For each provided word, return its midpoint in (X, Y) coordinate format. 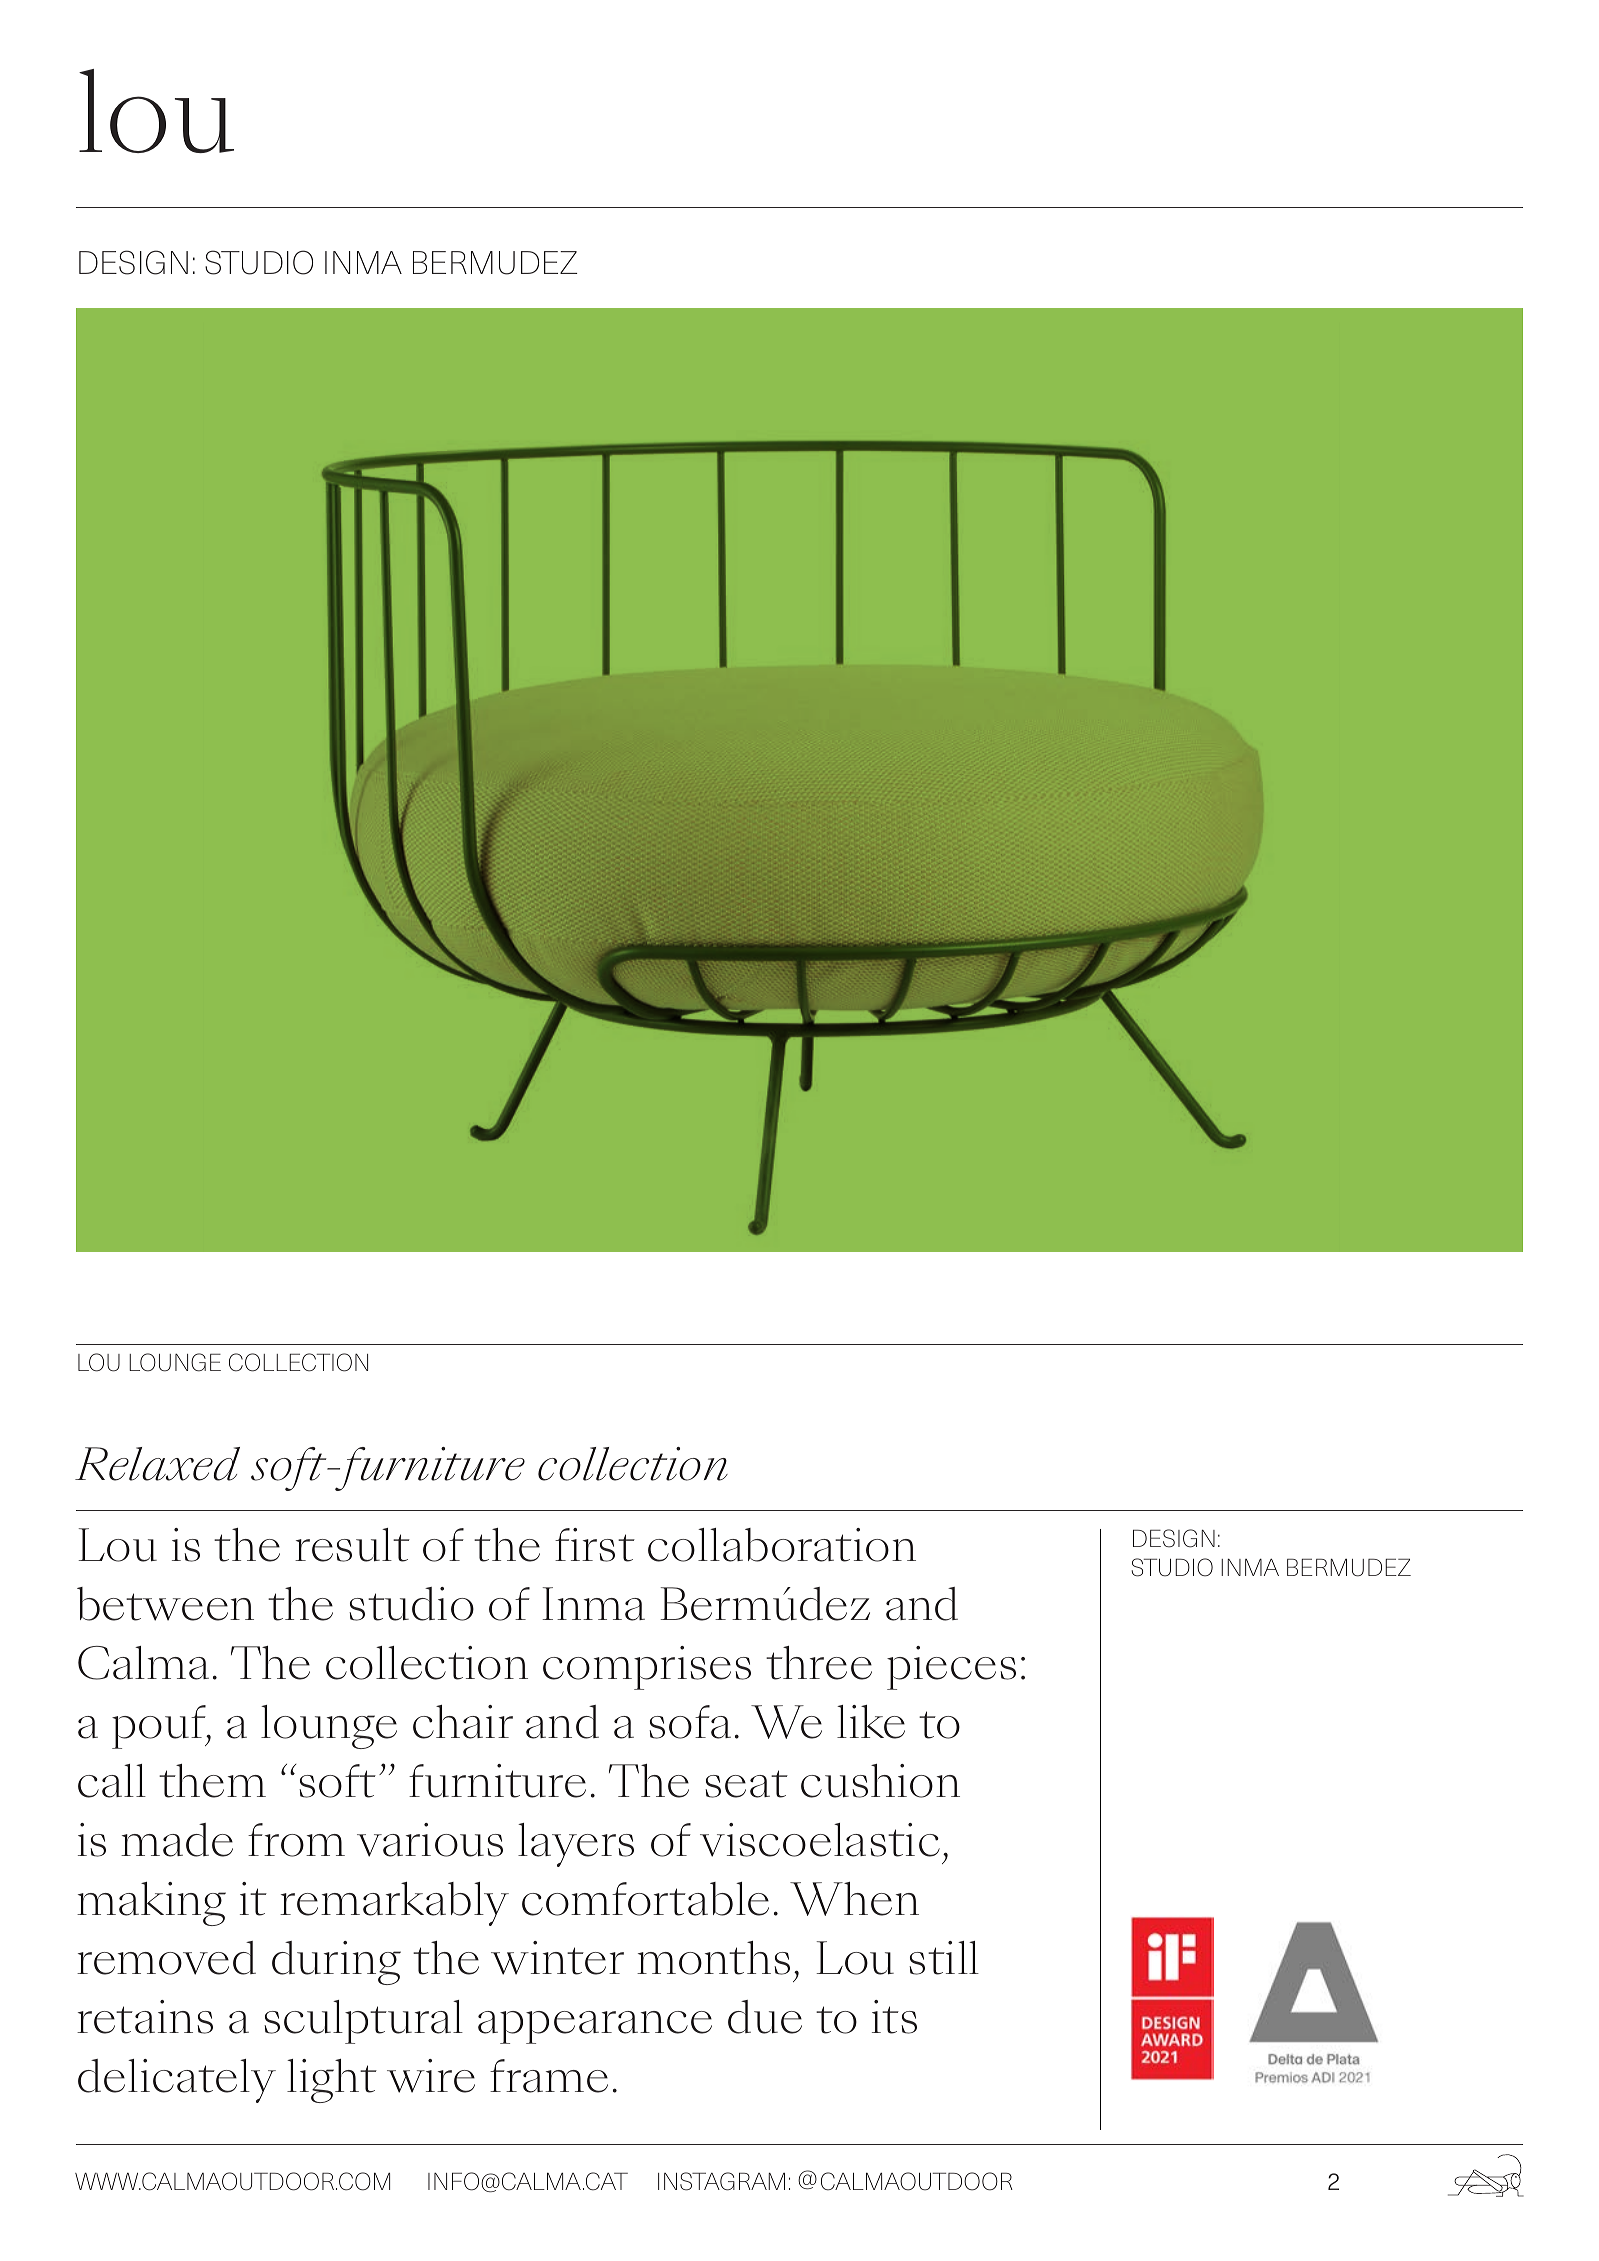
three (819, 1663)
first (595, 1545)
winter (557, 1958)
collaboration (782, 1545)
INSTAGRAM (721, 2181)
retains (145, 2017)
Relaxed (157, 1464)
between (165, 1604)
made (177, 1840)
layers (576, 1845)
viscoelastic (820, 1840)
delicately (177, 2081)
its (894, 2017)
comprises (647, 1668)
